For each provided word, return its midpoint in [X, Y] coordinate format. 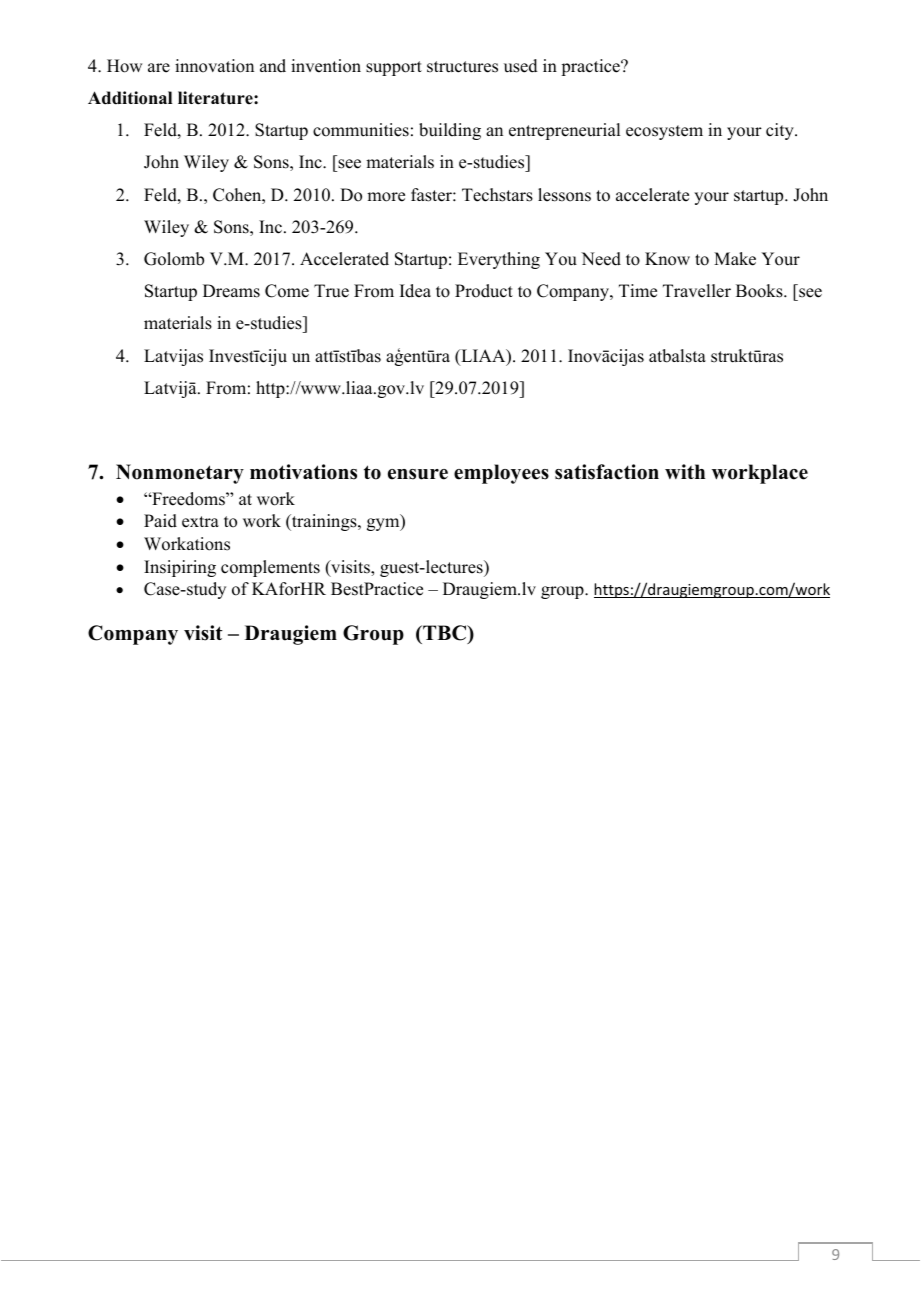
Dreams [231, 291]
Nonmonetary [180, 474]
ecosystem [664, 132]
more [386, 197]
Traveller [697, 291]
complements [270, 568]
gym [384, 524]
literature [216, 98]
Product [484, 291]
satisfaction [607, 472]
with [685, 471]
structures [462, 67]
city [781, 131]
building [450, 131]
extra [200, 522]
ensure [418, 474]
